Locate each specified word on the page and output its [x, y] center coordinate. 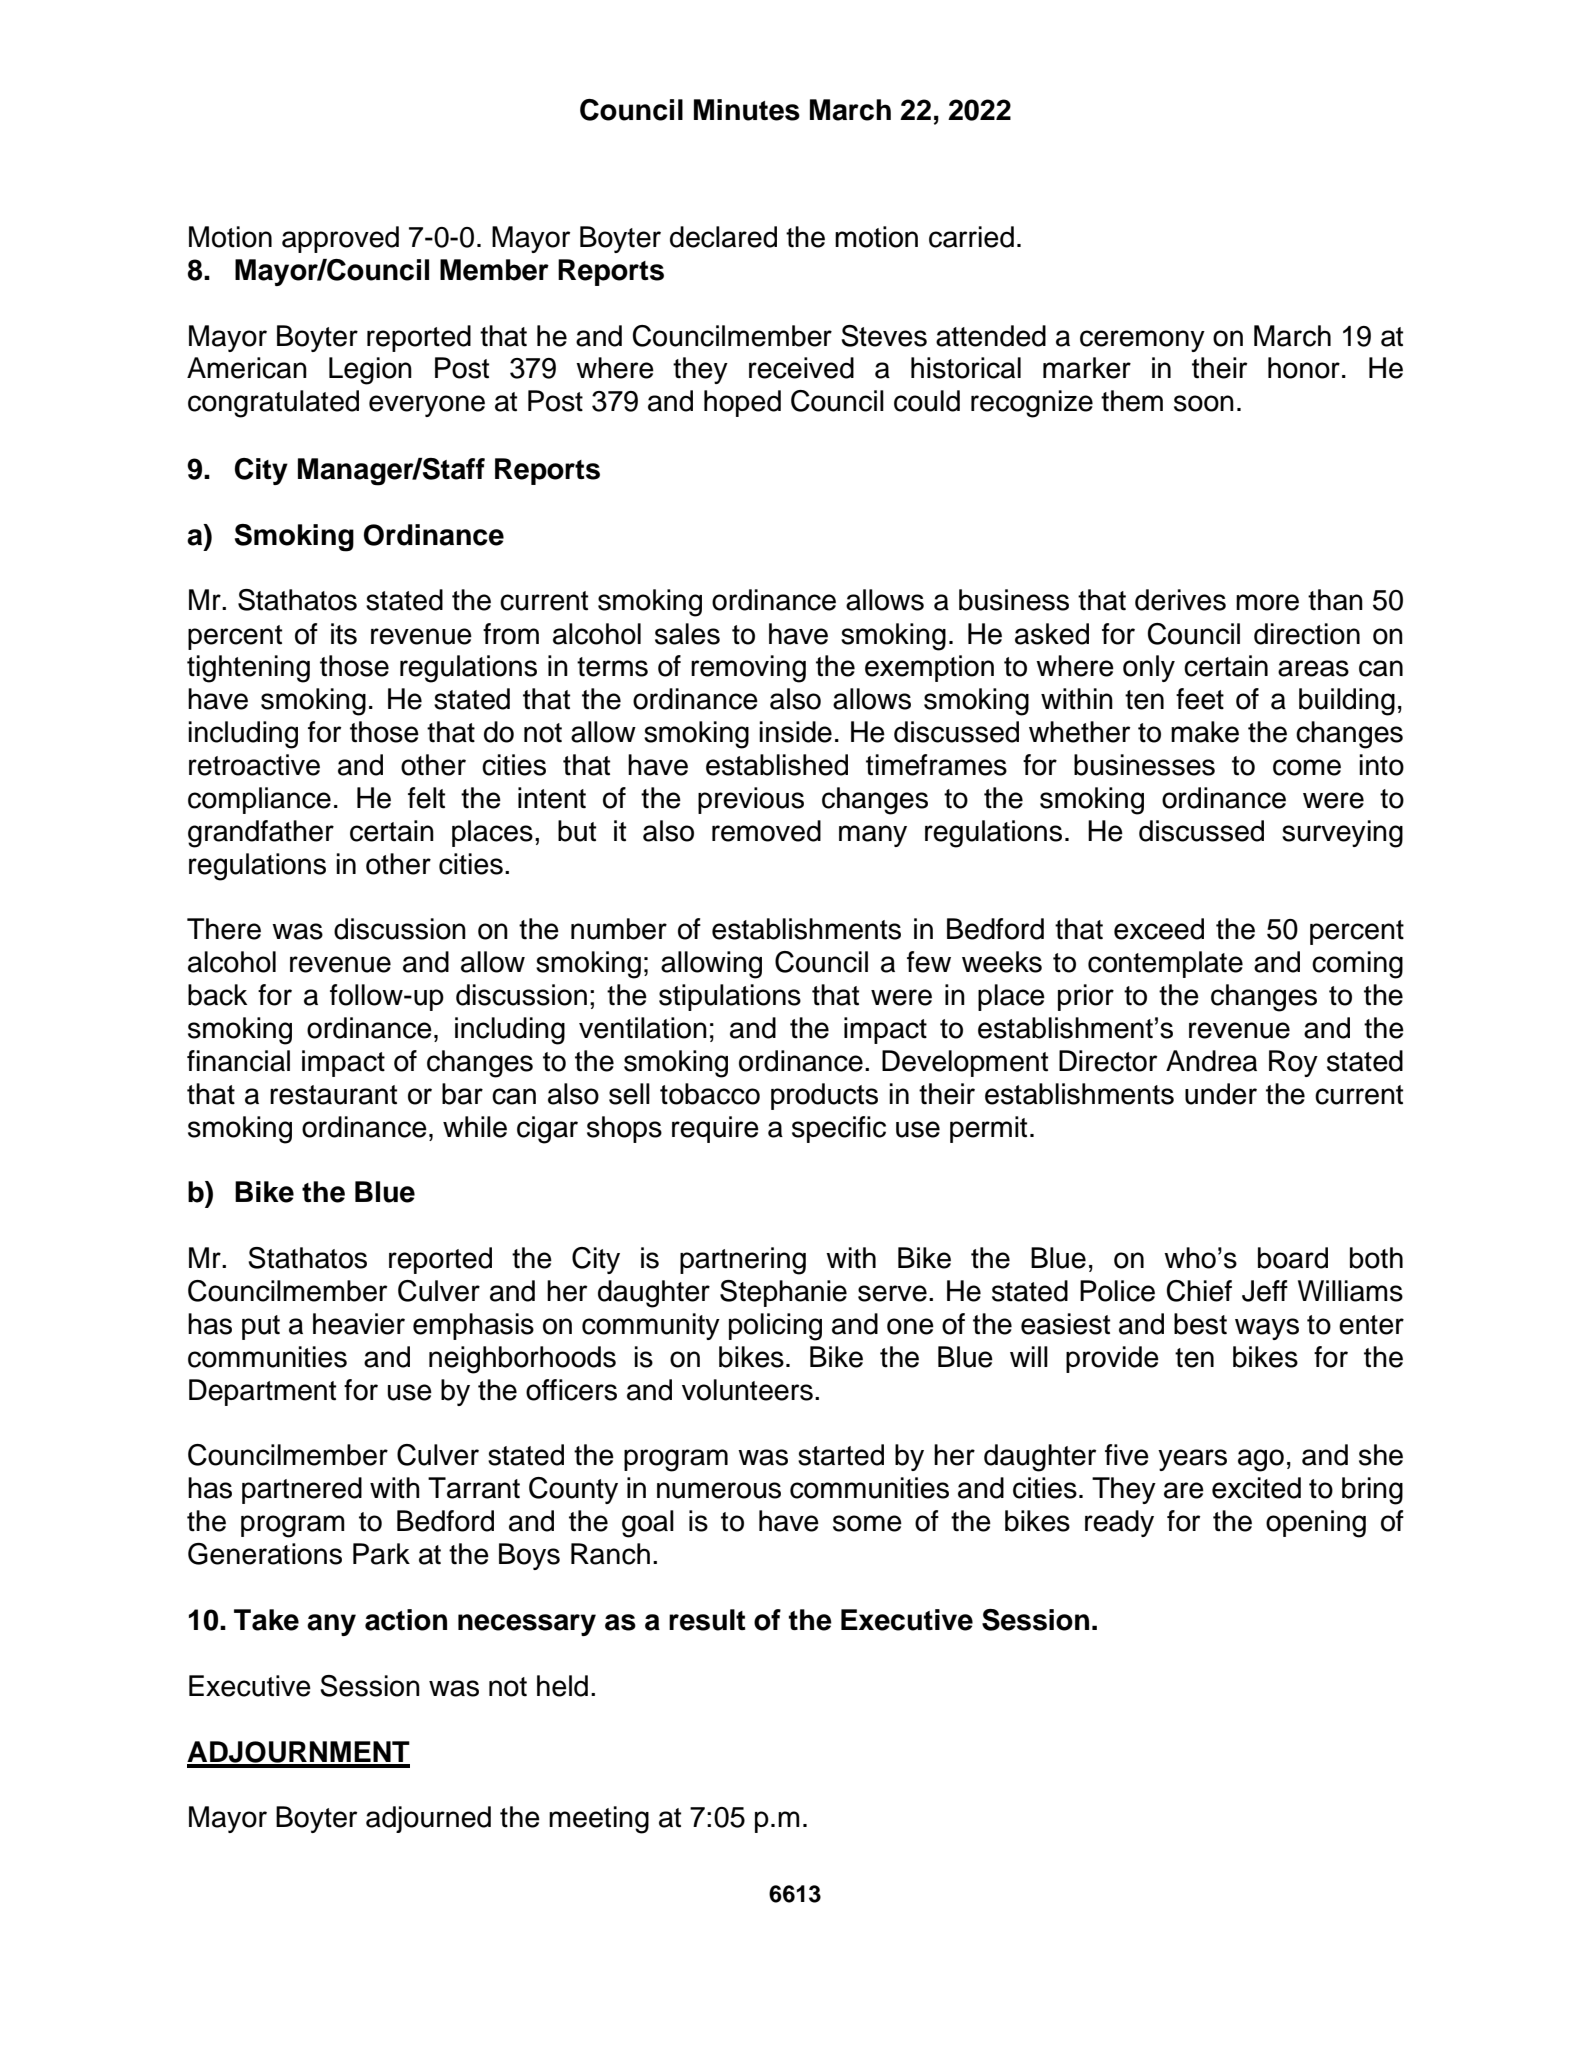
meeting [599, 1820]
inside [795, 732]
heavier [359, 1324]
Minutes [747, 110]
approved [340, 239]
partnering [743, 1261]
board [1293, 1258]
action [406, 1620]
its [344, 634]
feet [1200, 699]
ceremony [1142, 341]
